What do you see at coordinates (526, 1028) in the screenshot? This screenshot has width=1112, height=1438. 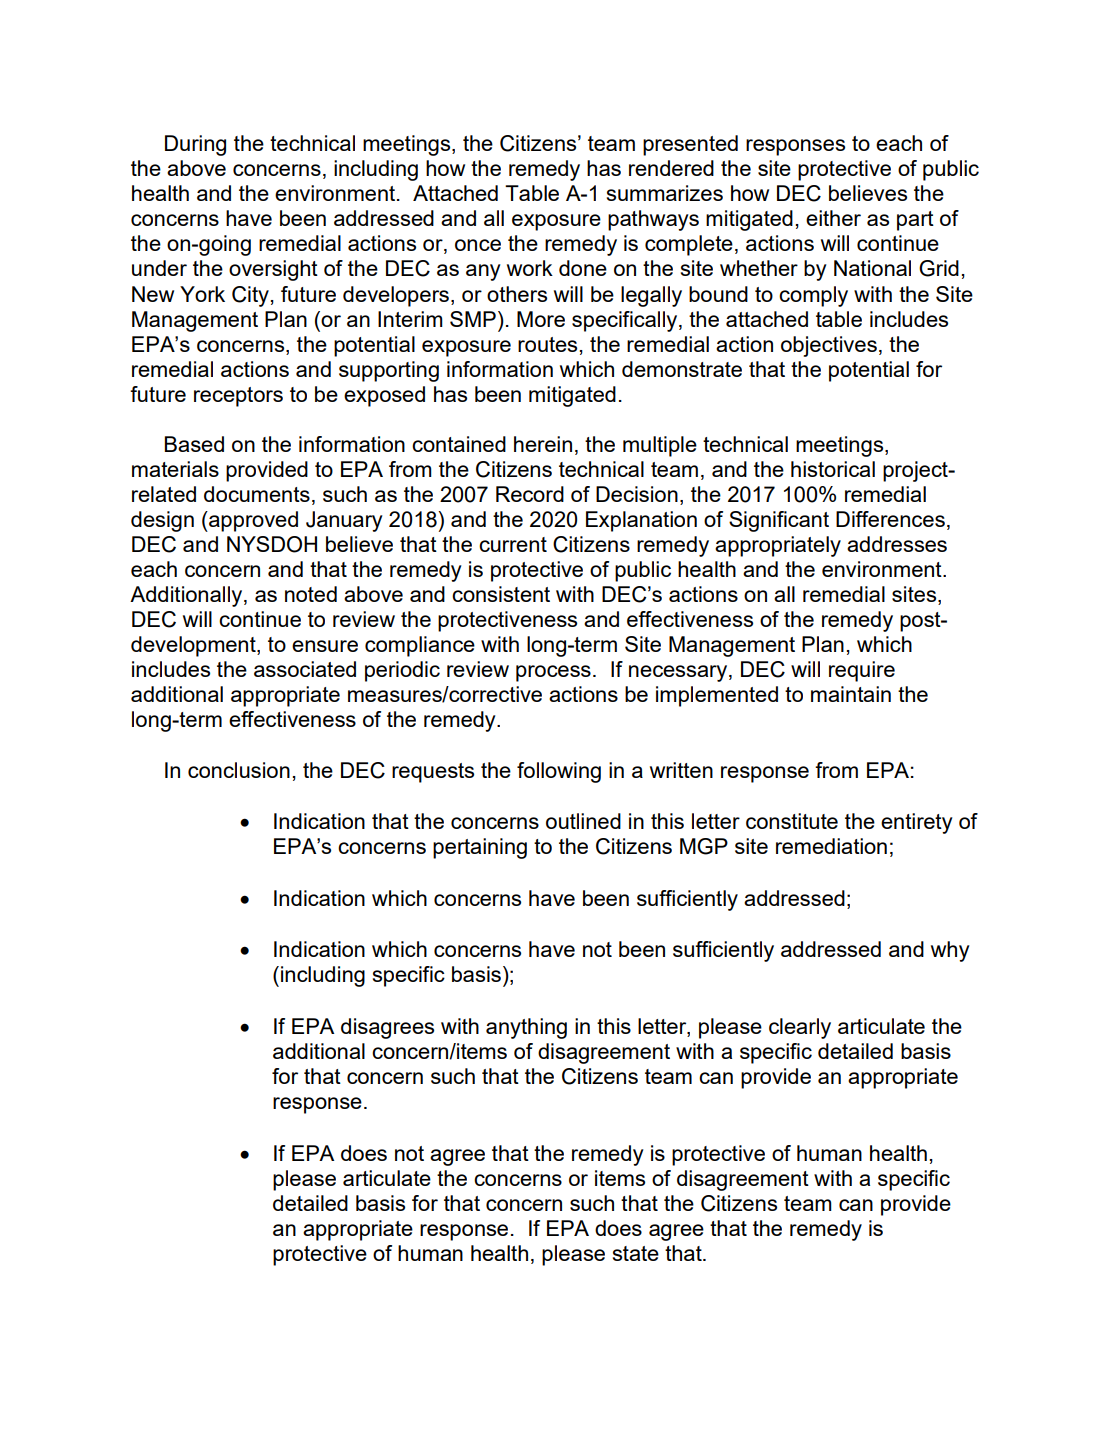 I see `anything` at bounding box center [526, 1028].
